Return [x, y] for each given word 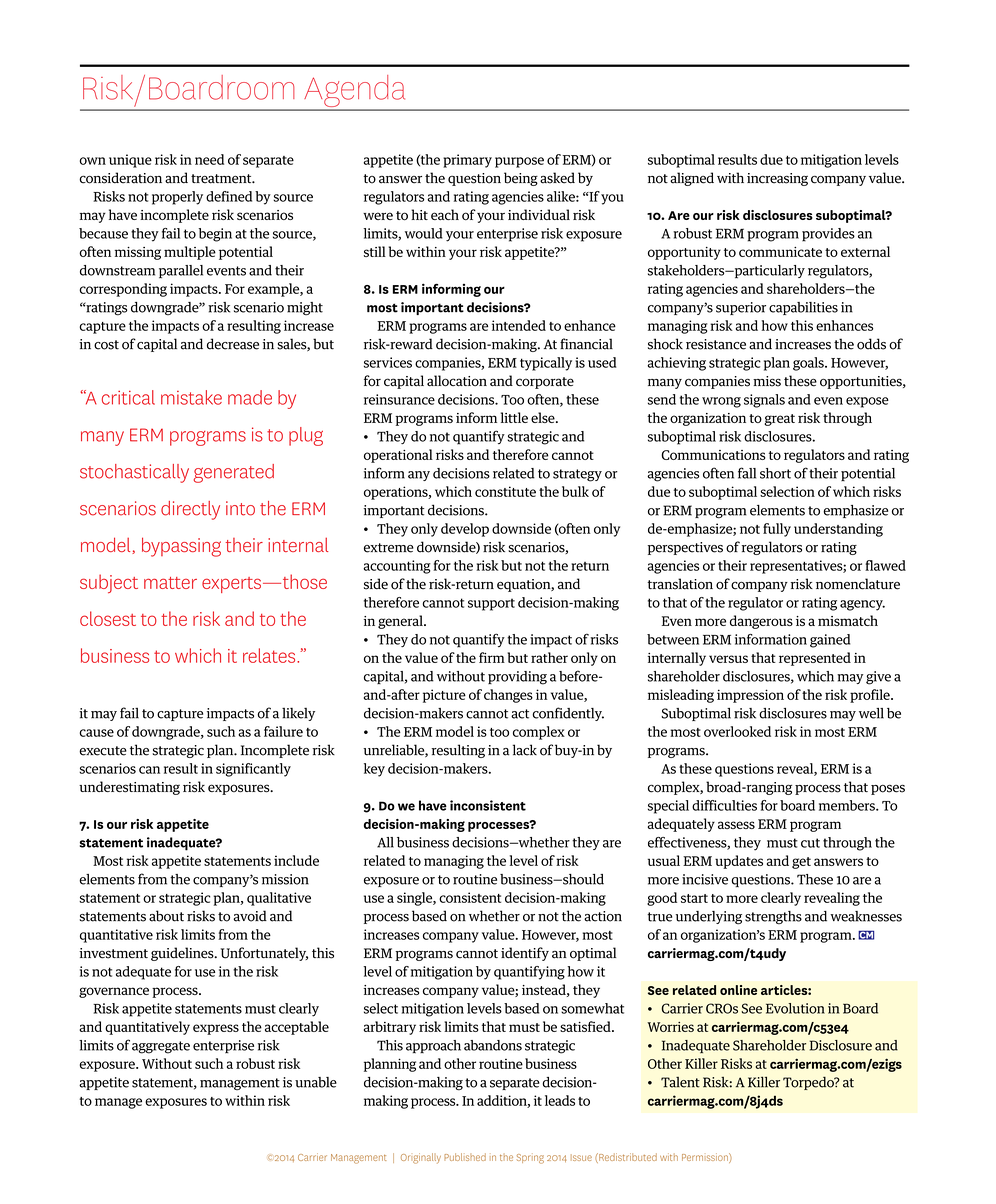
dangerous [761, 622]
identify [525, 954]
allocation [457, 381]
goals [809, 364]
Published [465, 1157]
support [491, 604]
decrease [233, 344]
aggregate [161, 1047]
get [801, 863]
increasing [777, 179]
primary [467, 161]
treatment [222, 179]
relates [270, 655]
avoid [250, 916]
